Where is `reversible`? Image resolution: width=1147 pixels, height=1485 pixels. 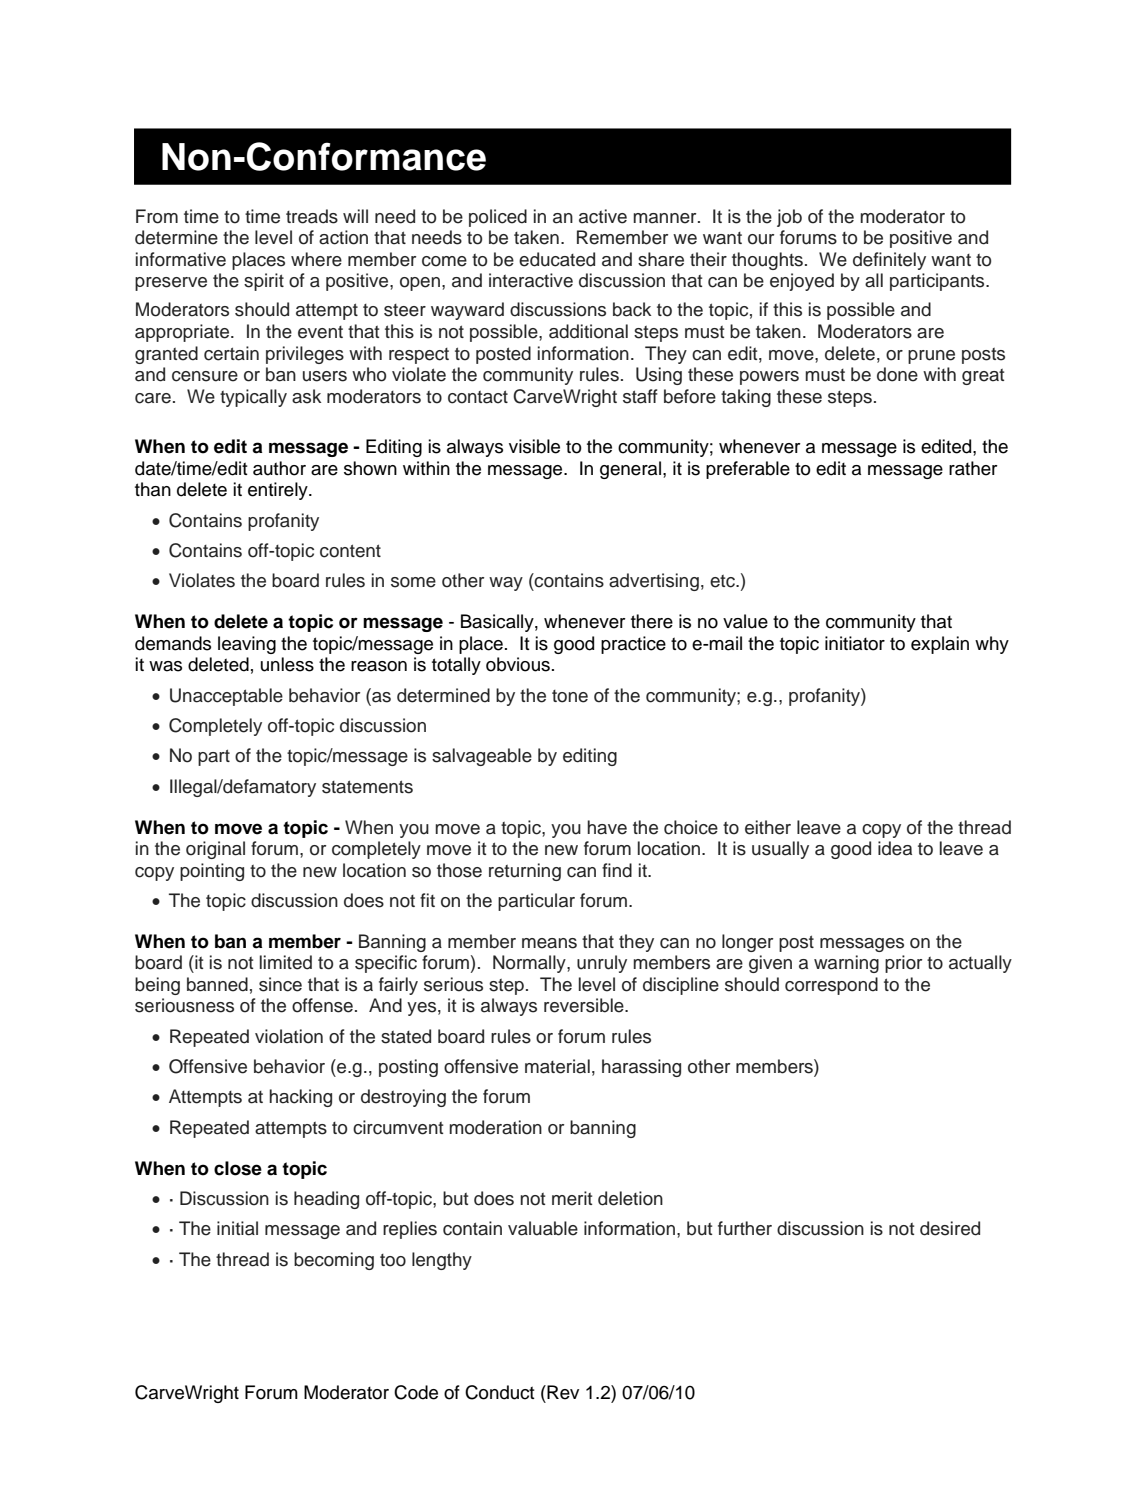 reversible is located at coordinates (585, 1005).
